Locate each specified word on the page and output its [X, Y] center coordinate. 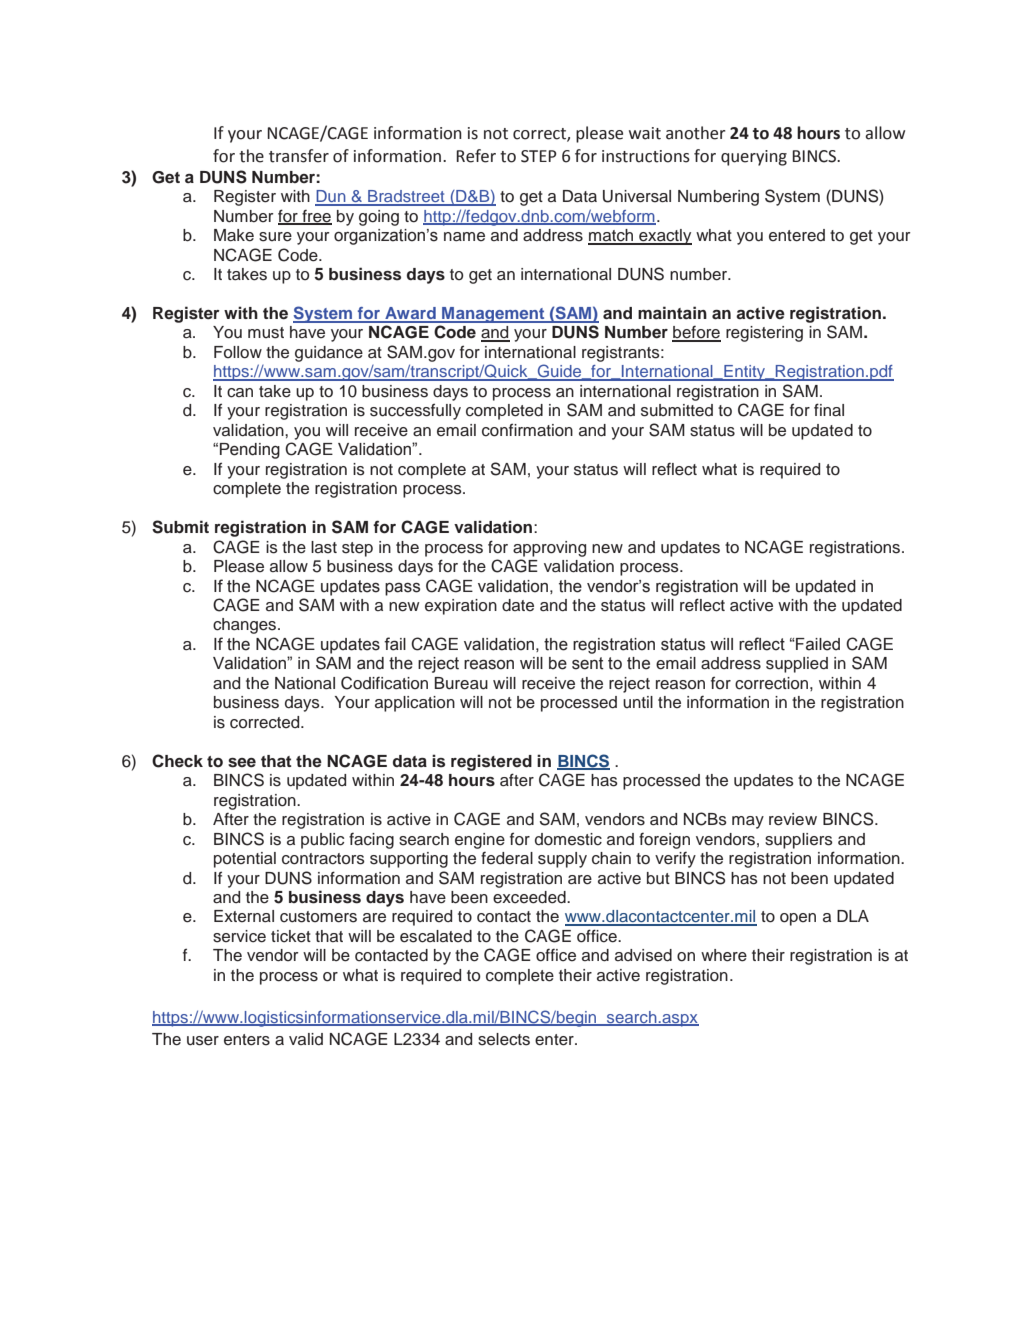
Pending [250, 451]
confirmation [527, 430]
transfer [299, 156]
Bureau [461, 683]
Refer [476, 156]
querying [754, 158]
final [829, 410]
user [203, 1041]
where [724, 955]
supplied [797, 665]
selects [504, 1039]
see [242, 763]
